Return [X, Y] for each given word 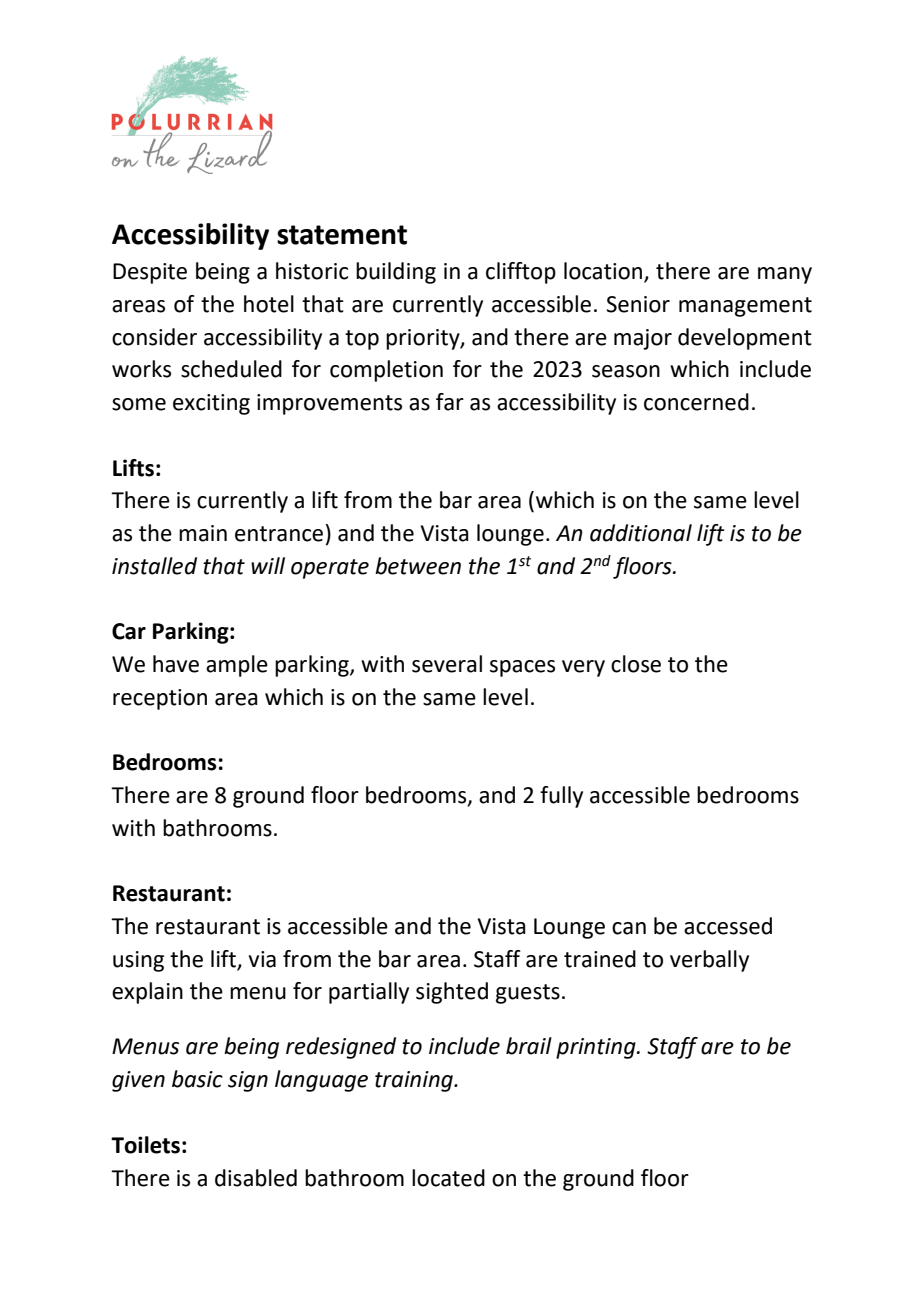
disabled [256, 1178]
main [203, 533]
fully [561, 797]
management [745, 307]
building [396, 273]
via [262, 959]
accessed [728, 926]
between [418, 566]
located [448, 1178]
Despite [150, 273]
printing [597, 1048]
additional [641, 533]
